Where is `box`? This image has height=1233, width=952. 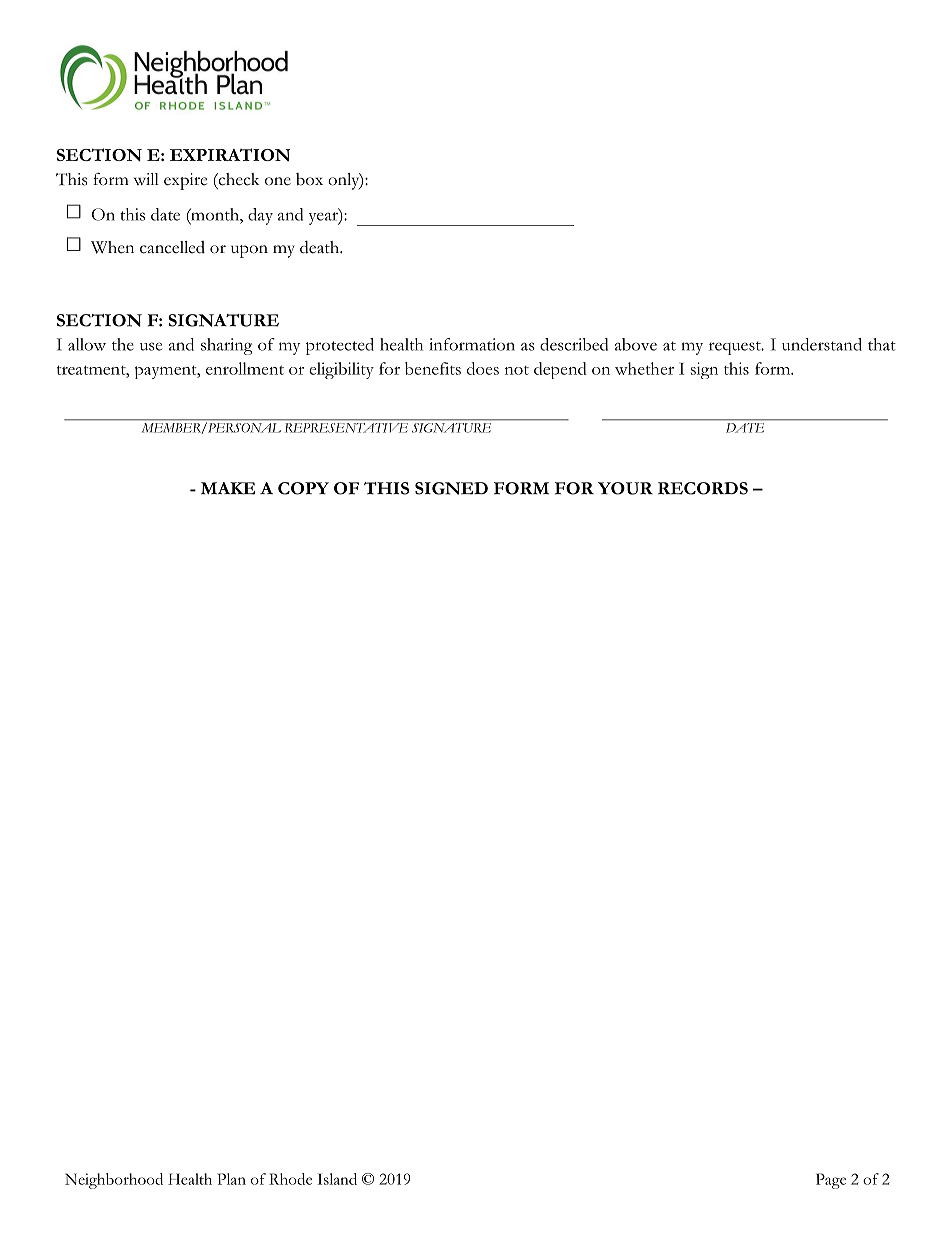 box is located at coordinates (309, 179).
